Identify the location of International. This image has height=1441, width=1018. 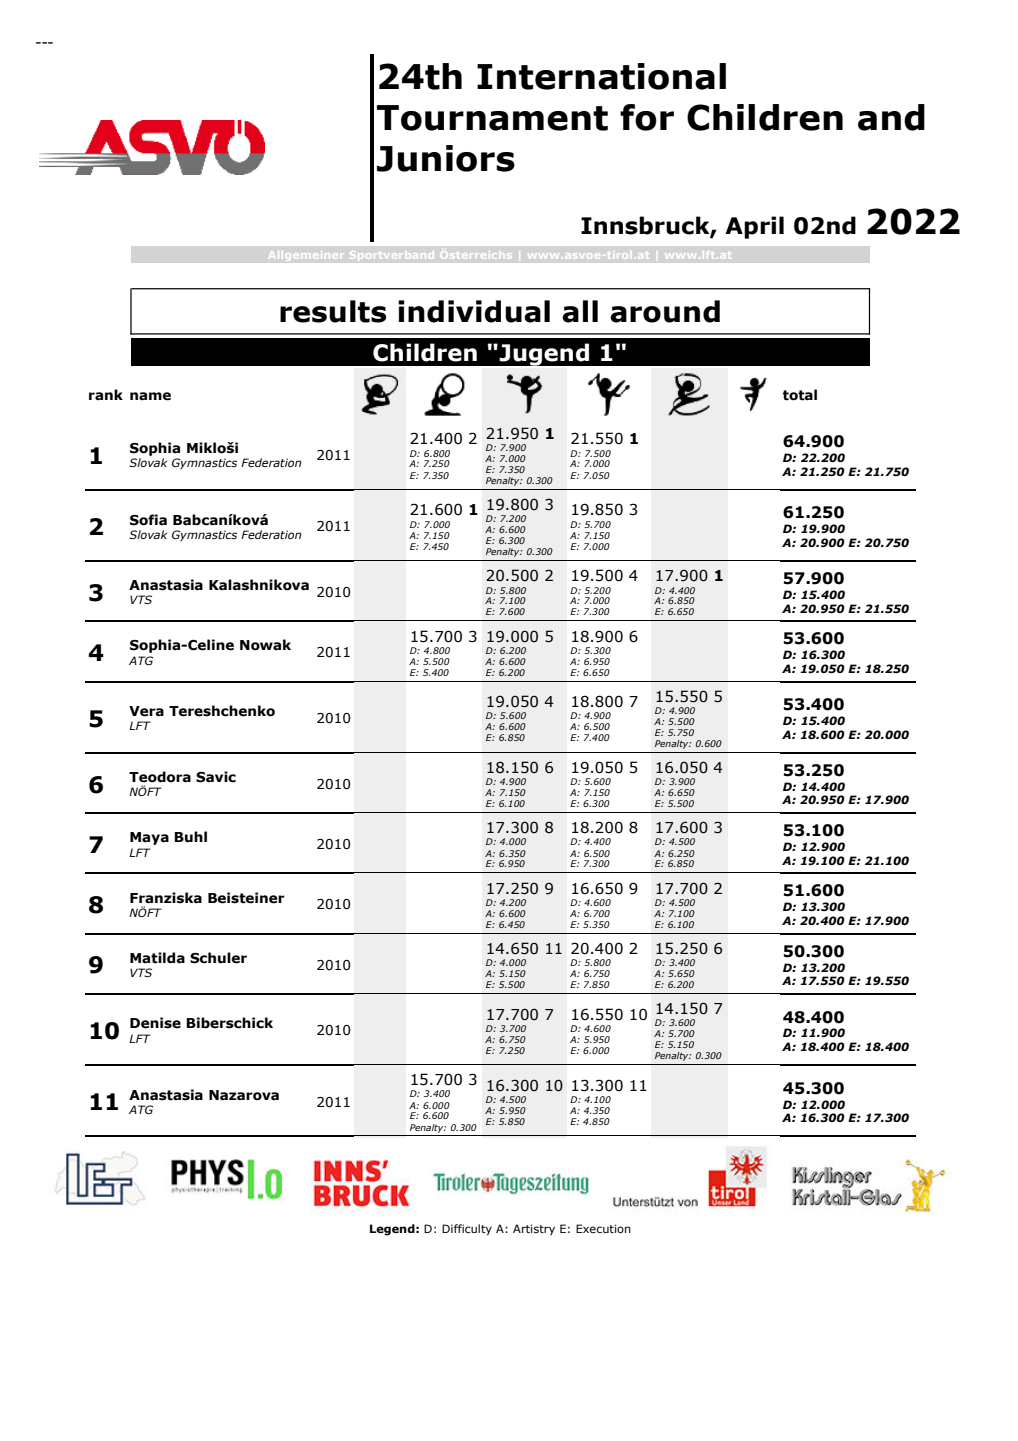
(601, 76).
